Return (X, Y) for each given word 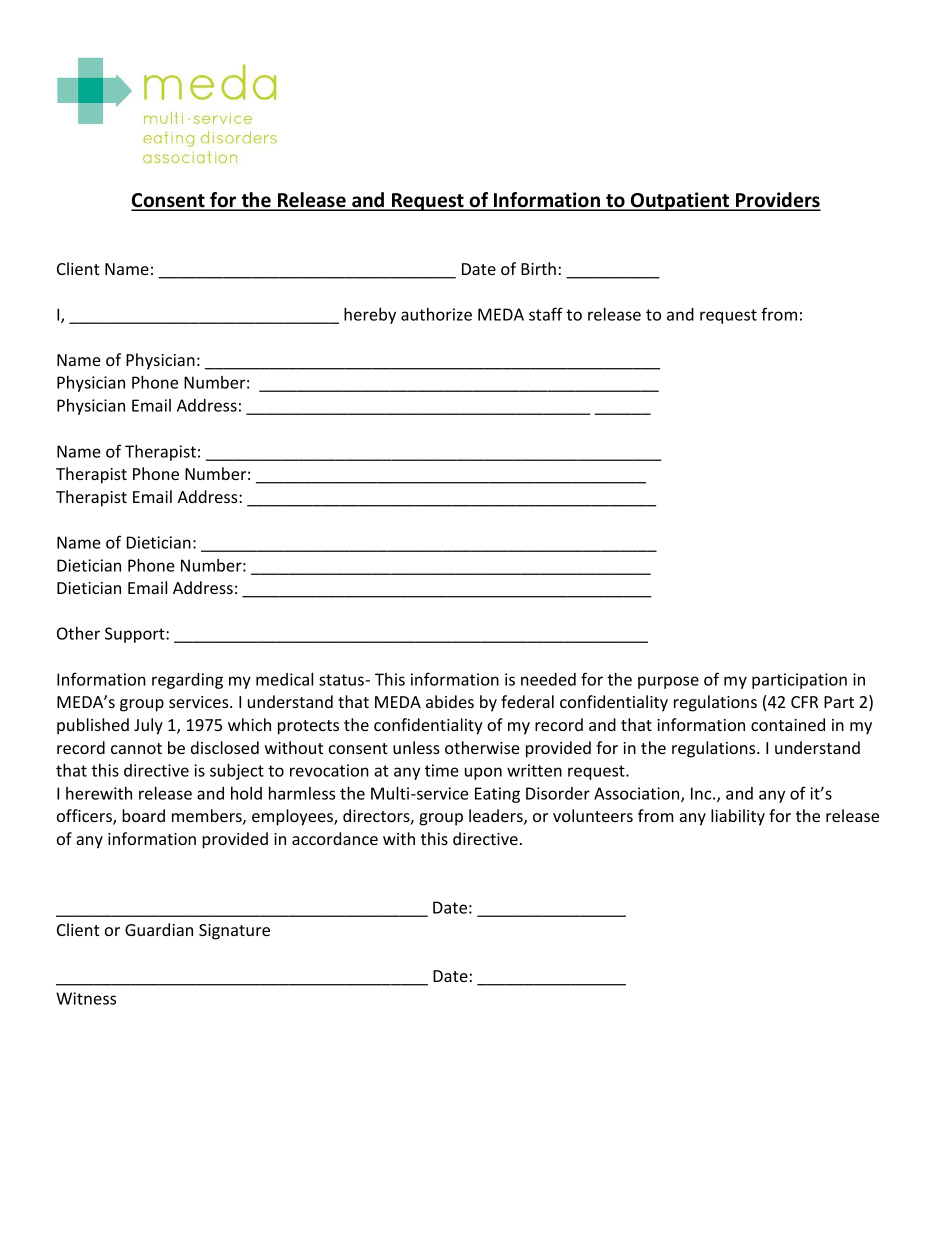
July (148, 726)
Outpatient (680, 201)
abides (450, 701)
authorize (436, 314)
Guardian (159, 929)
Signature (234, 932)
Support (136, 635)
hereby (370, 316)
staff (546, 314)
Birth (538, 268)
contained (788, 724)
